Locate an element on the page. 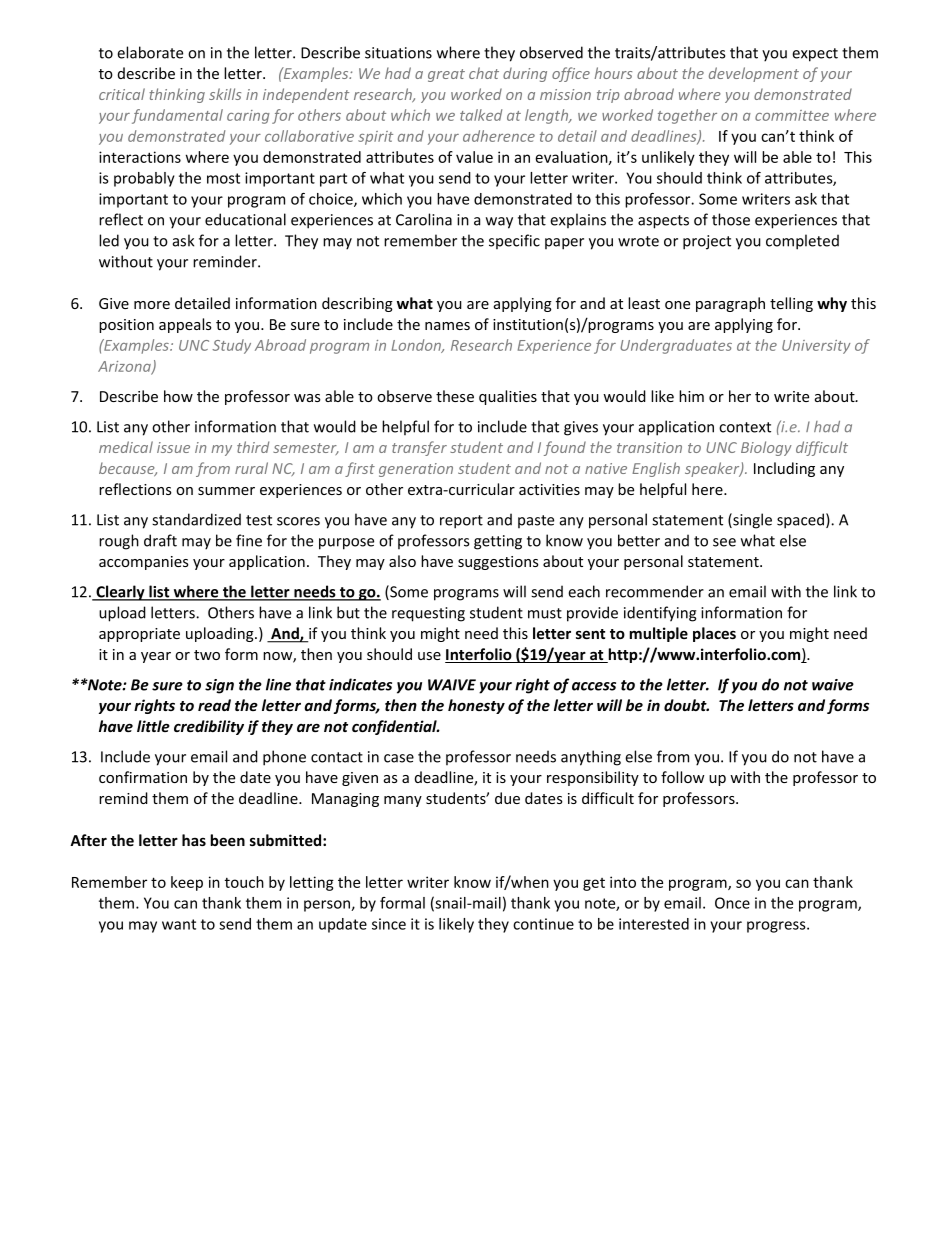 The height and width of the page is (1233, 952). since is located at coordinates (389, 924).
